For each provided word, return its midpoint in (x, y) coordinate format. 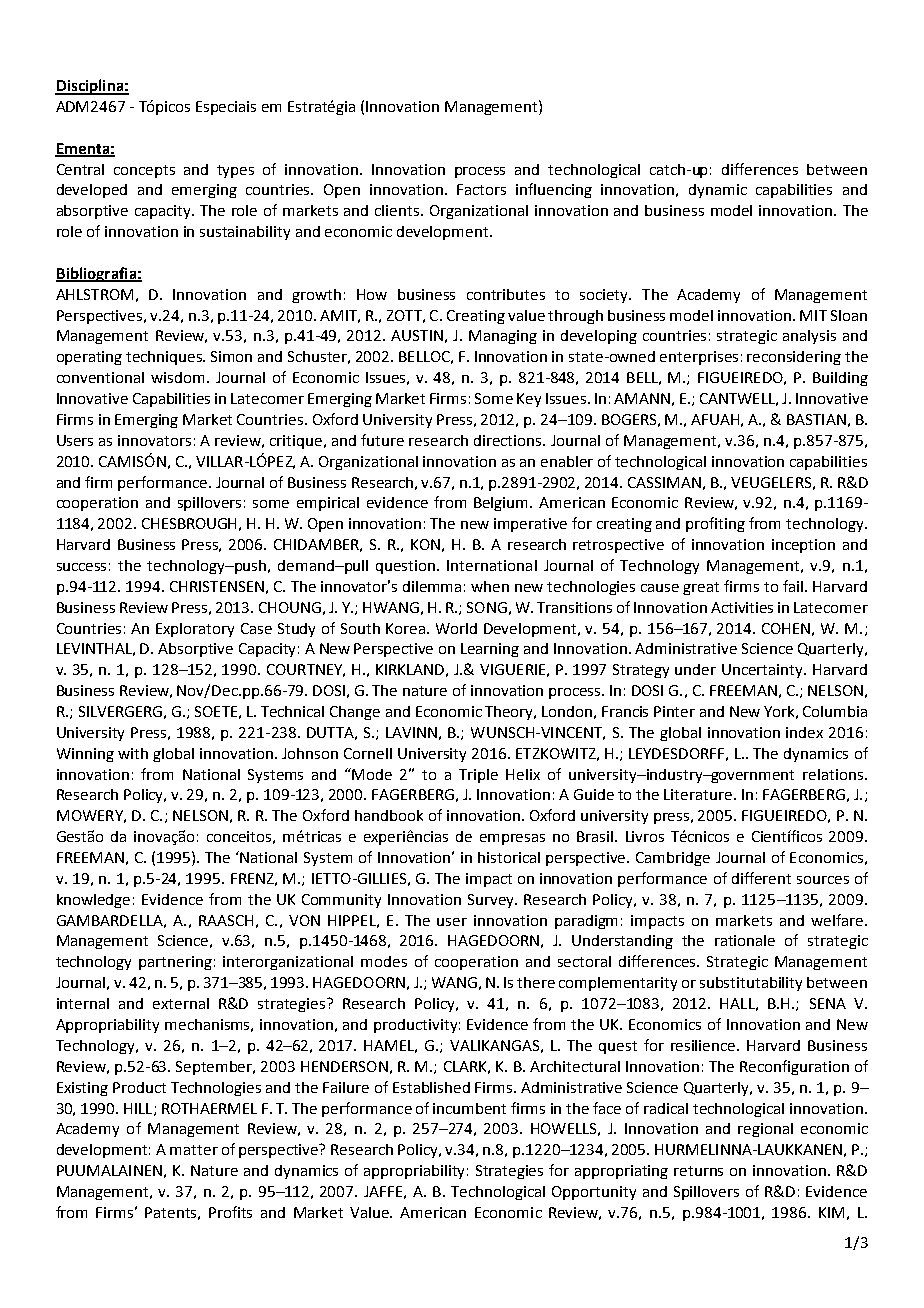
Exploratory (195, 630)
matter (194, 1150)
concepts (144, 171)
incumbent (469, 1108)
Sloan (849, 315)
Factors (481, 189)
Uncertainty (763, 671)
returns (698, 1171)
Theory (510, 713)
